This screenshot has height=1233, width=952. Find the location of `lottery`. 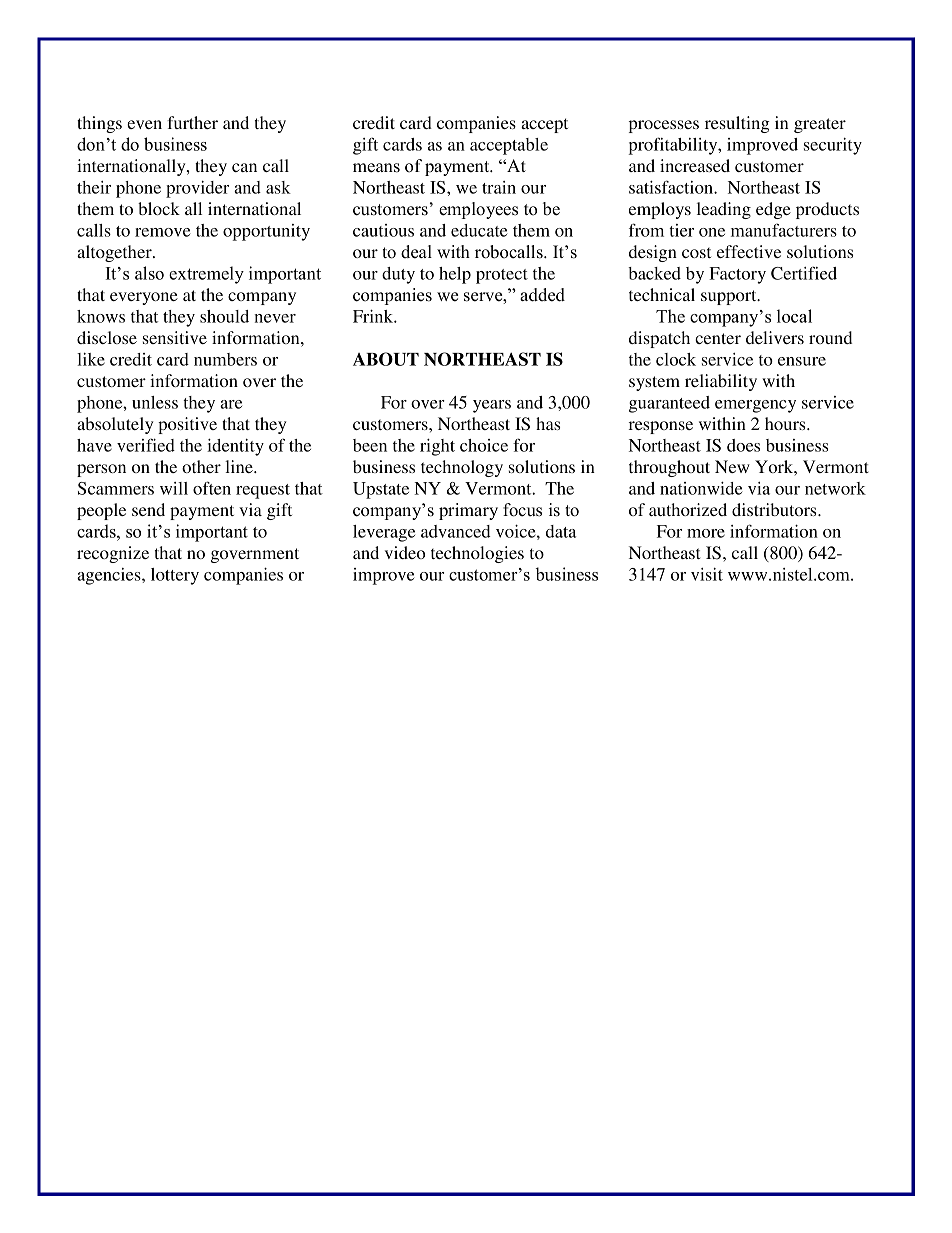

lottery is located at coordinates (175, 576).
